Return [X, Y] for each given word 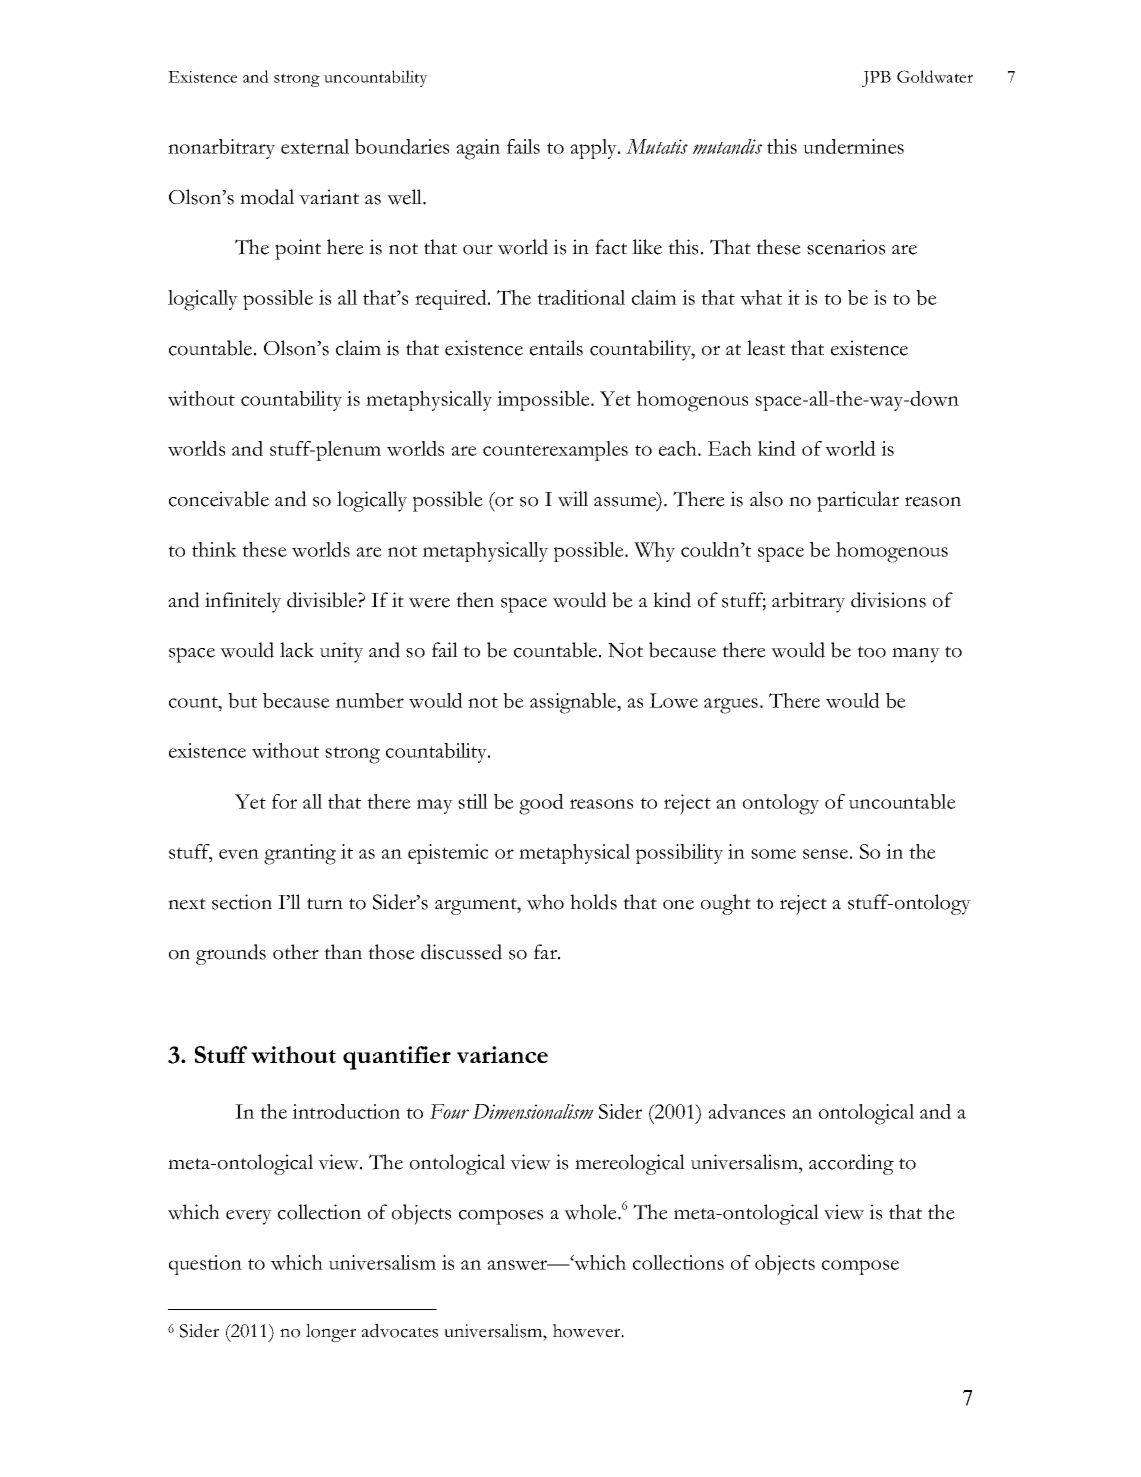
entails [556, 348]
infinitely [243, 602]
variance [502, 1054]
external [315, 146]
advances [746, 1111]
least [766, 348]
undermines [853, 146]
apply [594, 149]
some [773, 854]
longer [331, 1333]
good [541, 804]
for [284, 801]
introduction [346, 1111]
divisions [888, 600]
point [298, 249]
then [475, 600]
